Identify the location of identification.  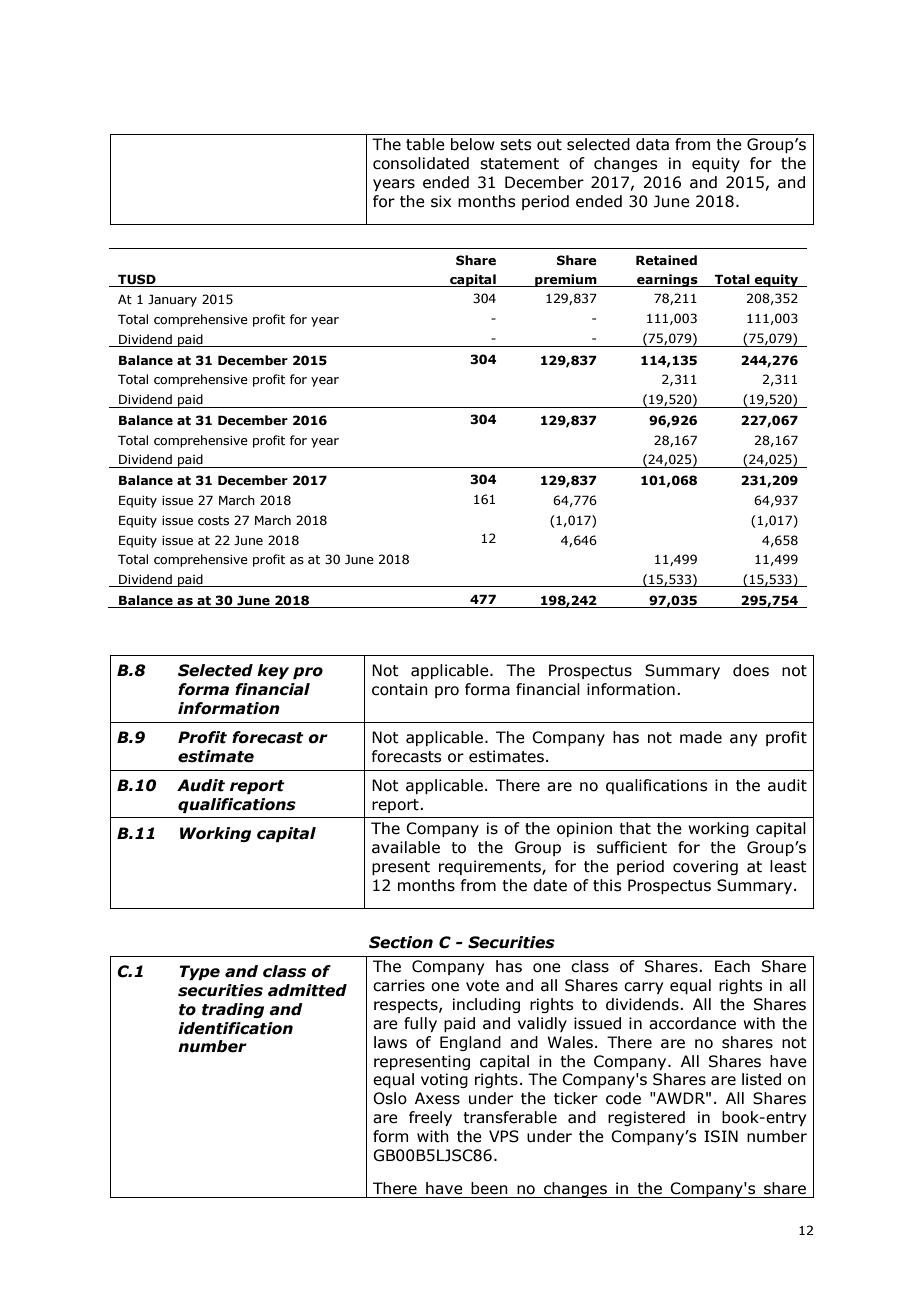
(235, 1028).
